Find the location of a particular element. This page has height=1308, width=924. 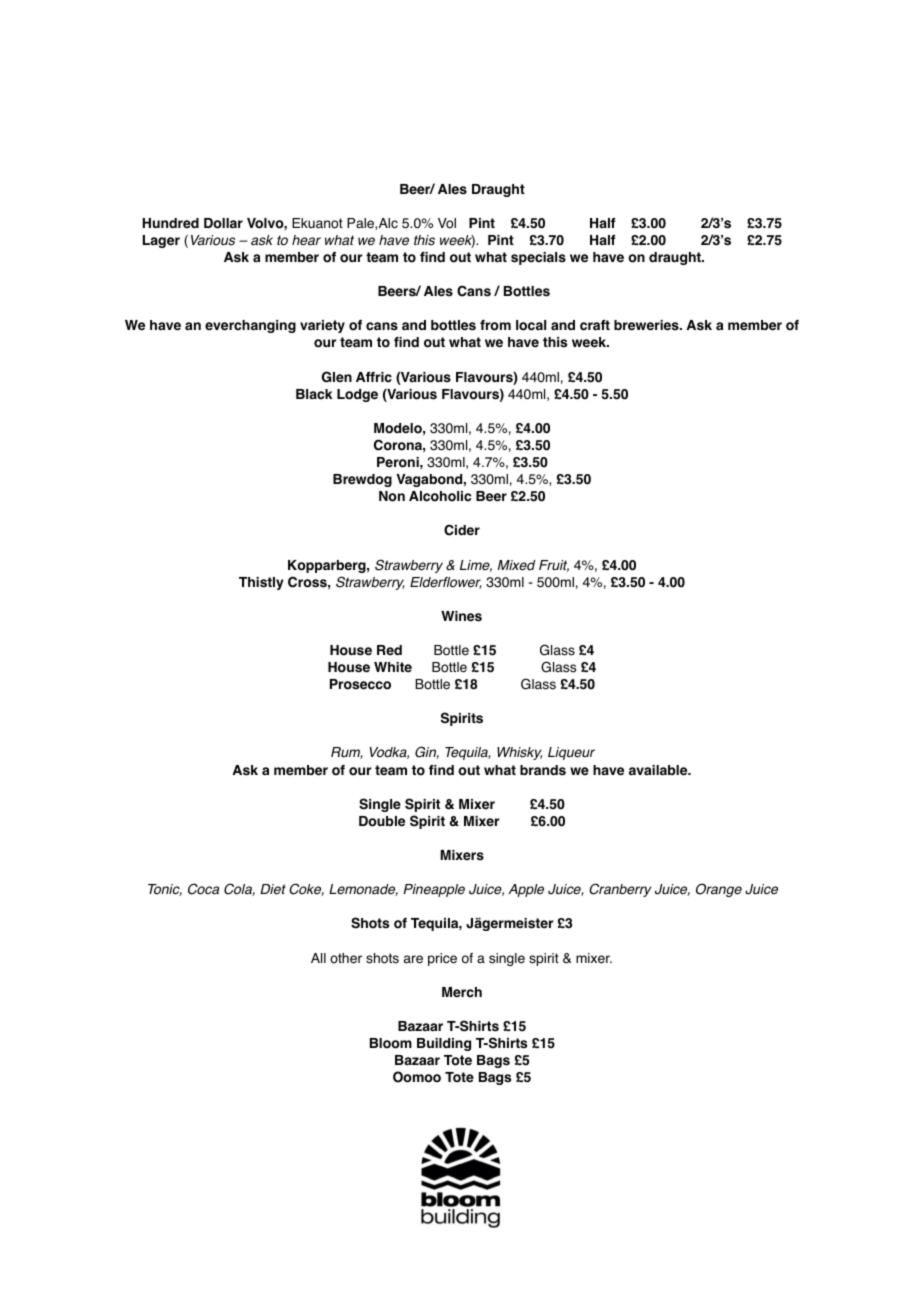

Bloom is located at coordinates (391, 1043).
